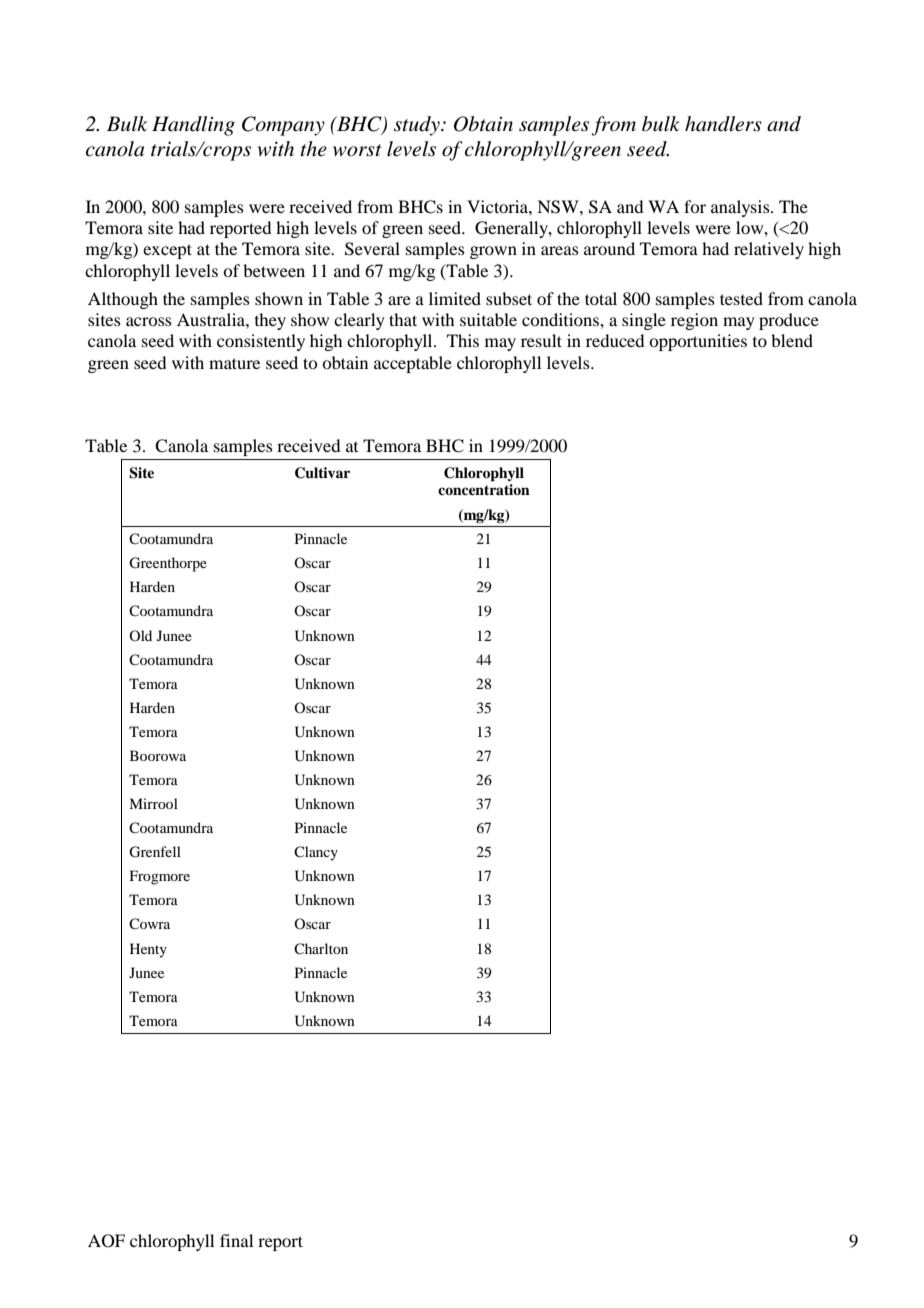  What do you see at coordinates (418, 126) in the image?
I see `study` at bounding box center [418, 126].
